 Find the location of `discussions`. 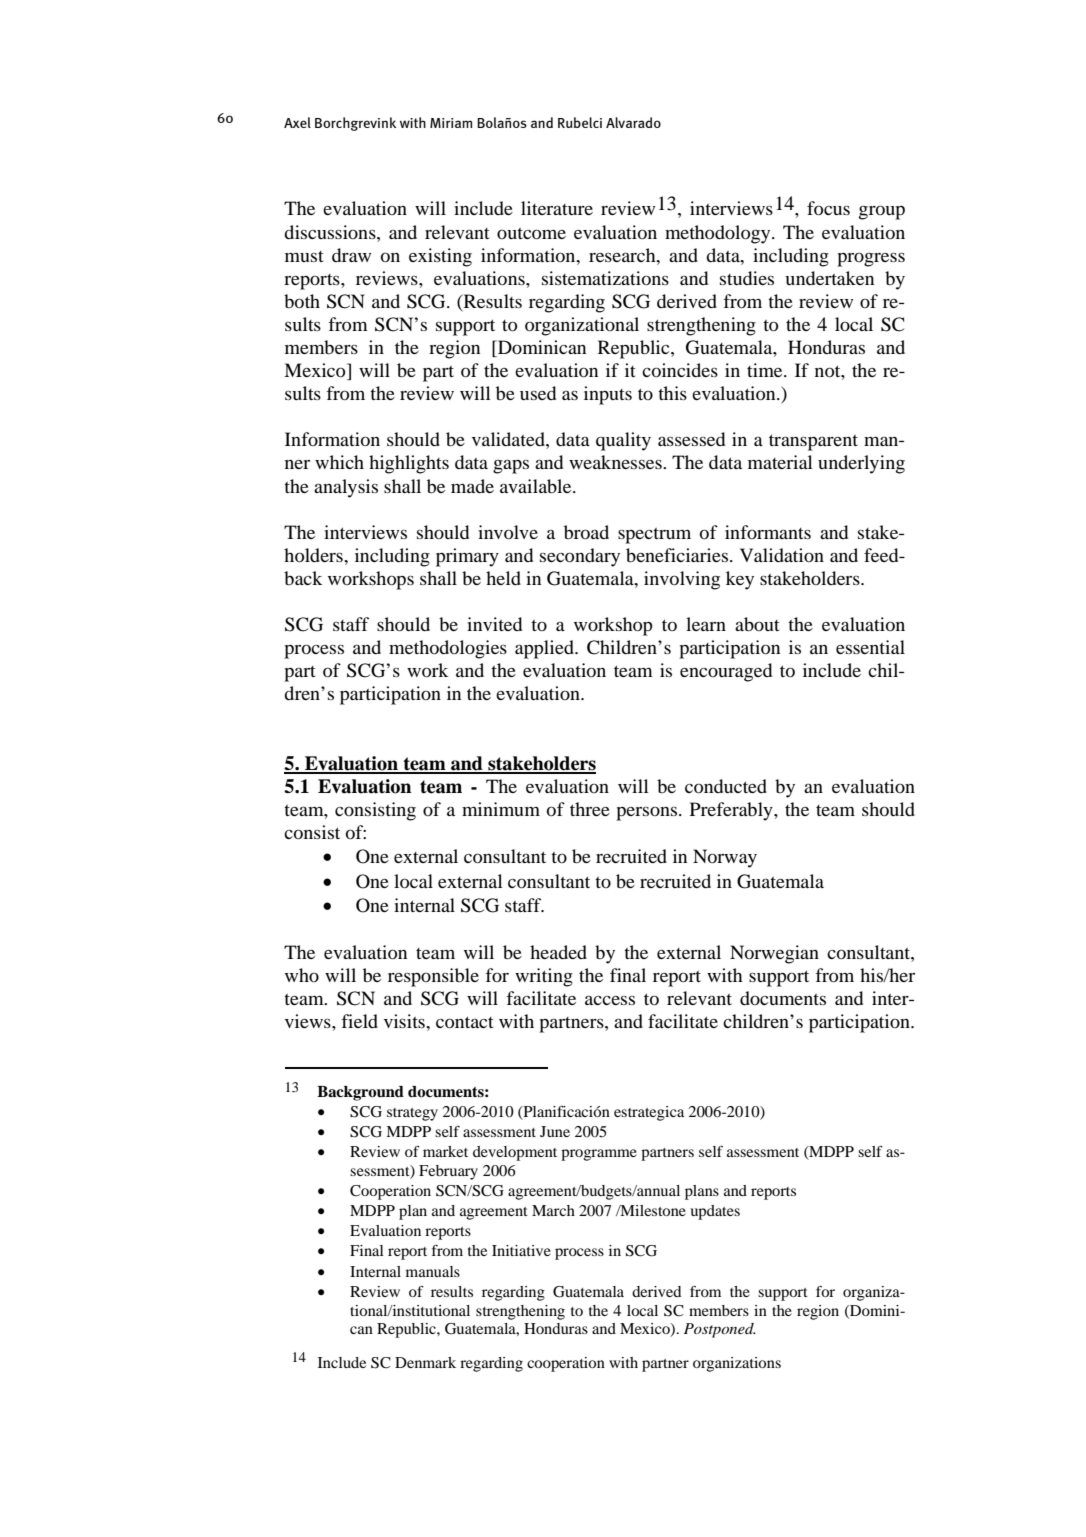

discussions is located at coordinates (331, 232).
